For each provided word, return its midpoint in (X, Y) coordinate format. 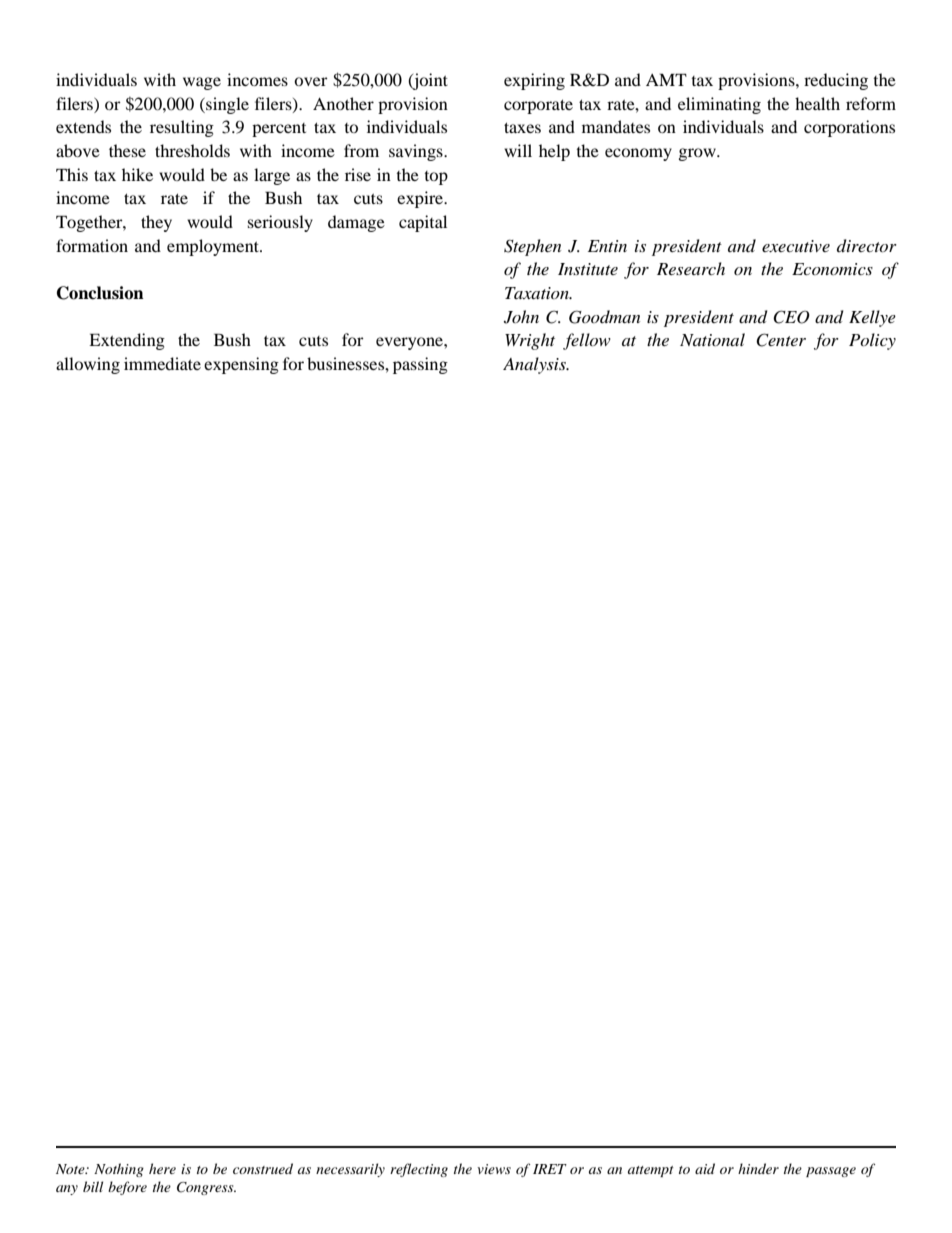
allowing (88, 365)
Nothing (119, 1170)
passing (420, 365)
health (817, 103)
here (162, 1168)
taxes (522, 127)
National (712, 339)
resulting (182, 128)
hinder (758, 1168)
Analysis (535, 365)
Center (781, 340)
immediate (162, 363)
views (494, 1169)
